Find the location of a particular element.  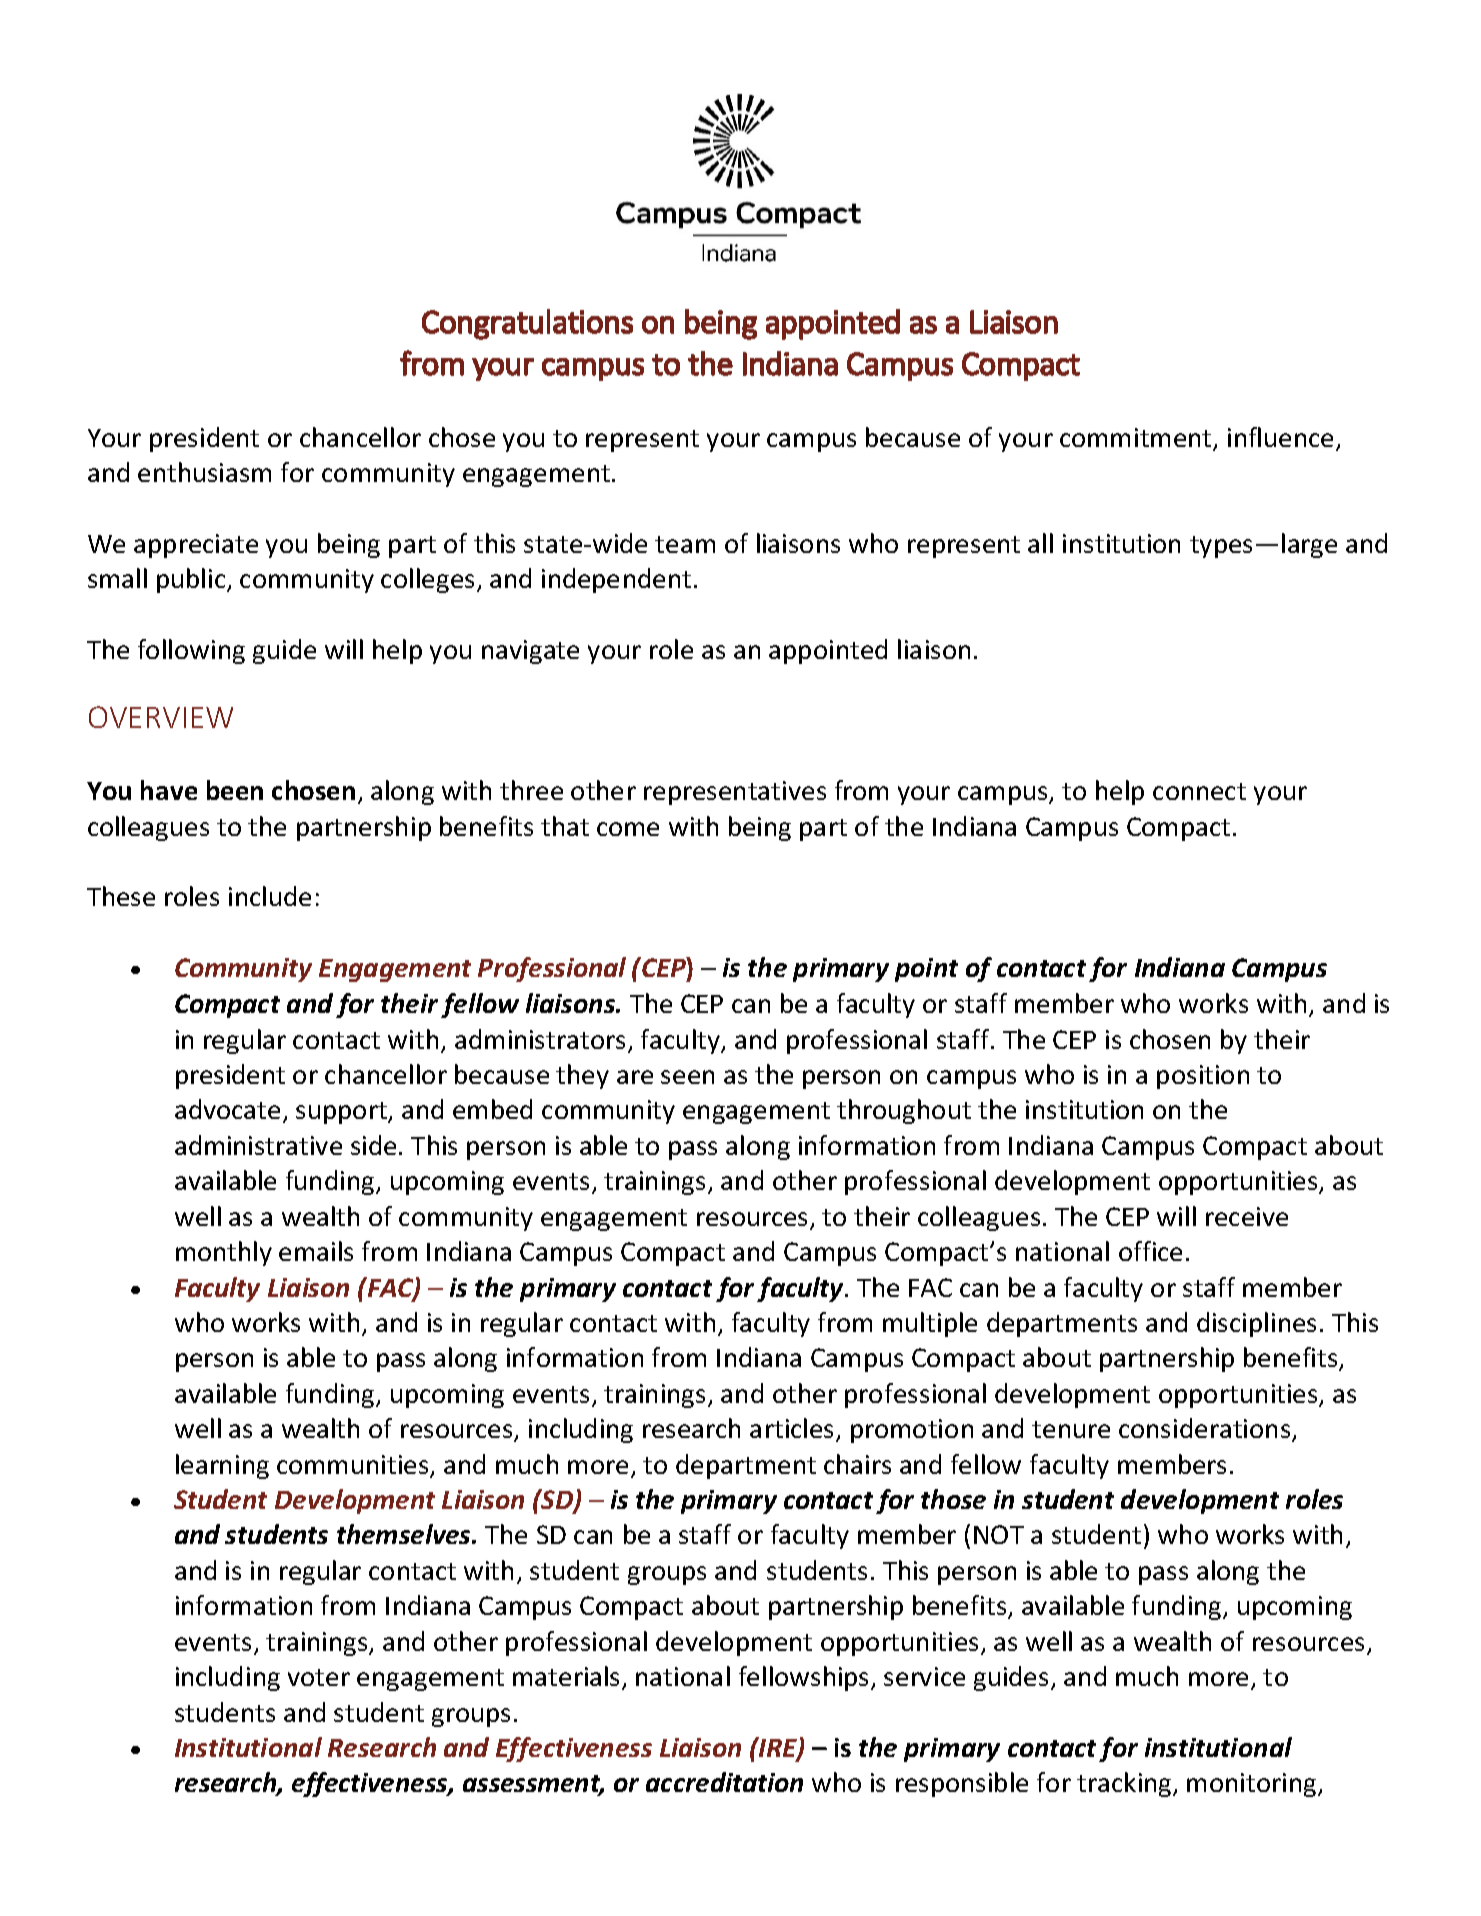

seen is located at coordinates (687, 1077).
